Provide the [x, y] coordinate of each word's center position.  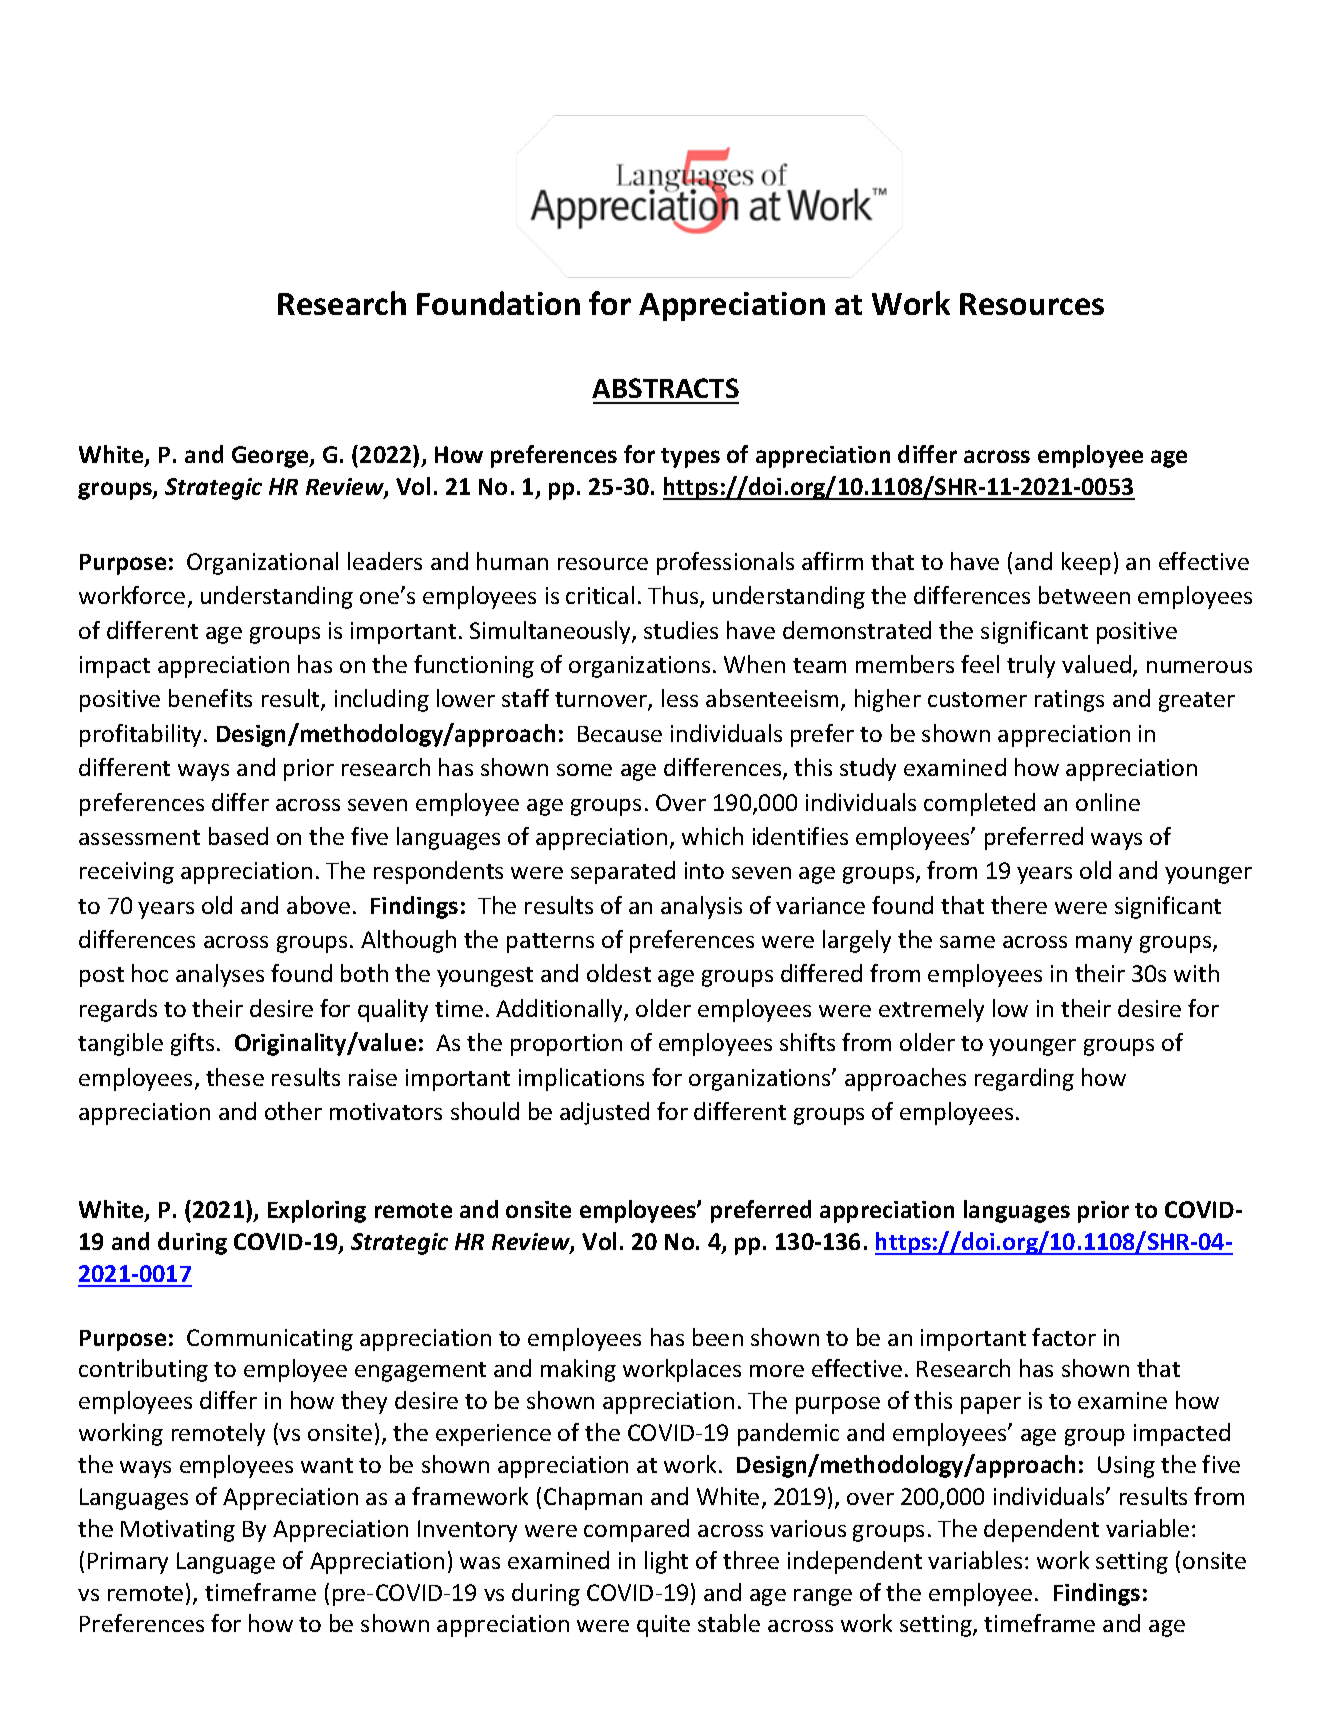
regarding [1024, 1079]
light [666, 1562]
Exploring [317, 1211]
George [271, 457]
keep [1086, 563]
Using [1126, 1467]
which [712, 836]
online [1108, 802]
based [238, 836]
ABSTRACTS [665, 388]
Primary [128, 1563]
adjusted [604, 1113]
